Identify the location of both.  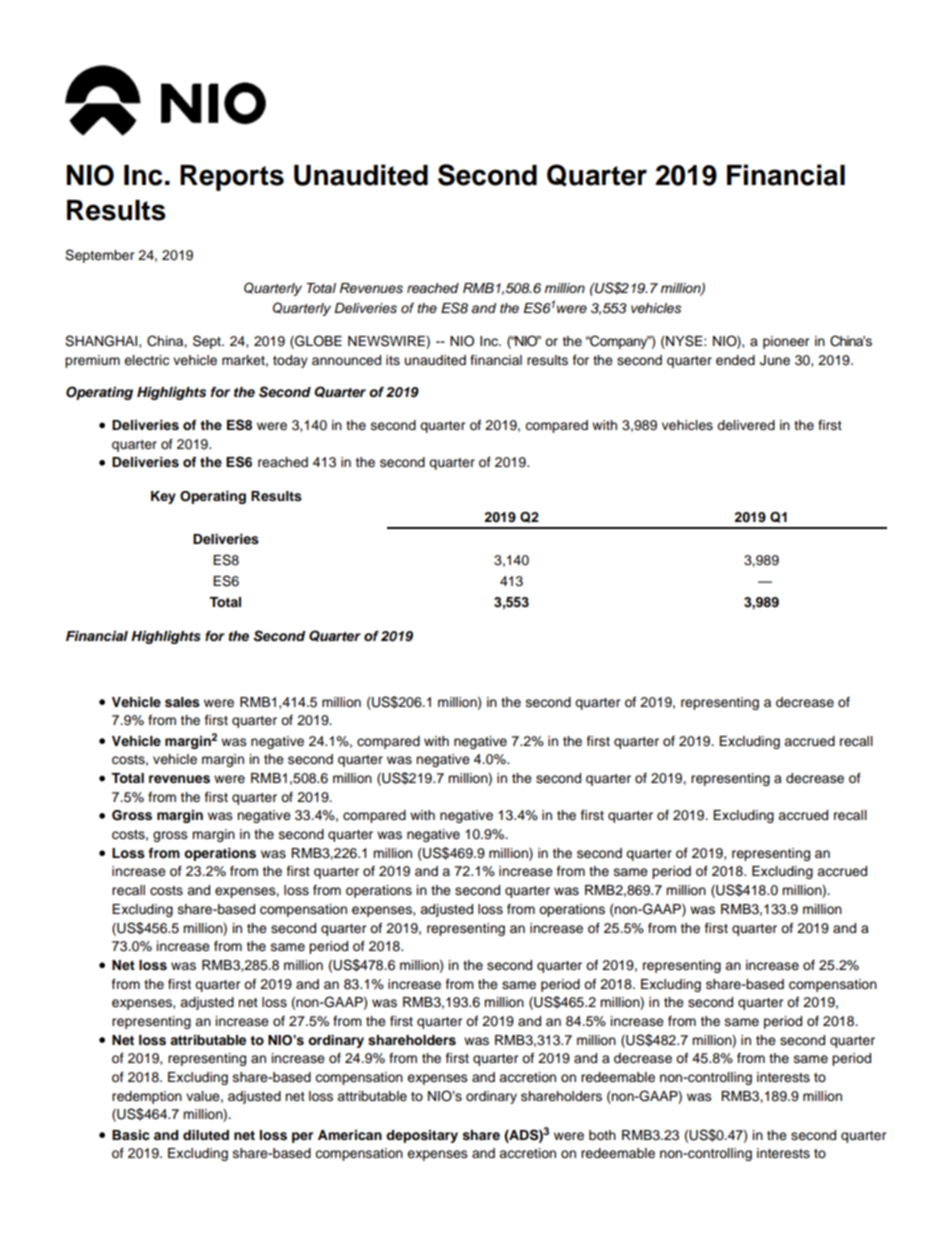
(602, 1135).
